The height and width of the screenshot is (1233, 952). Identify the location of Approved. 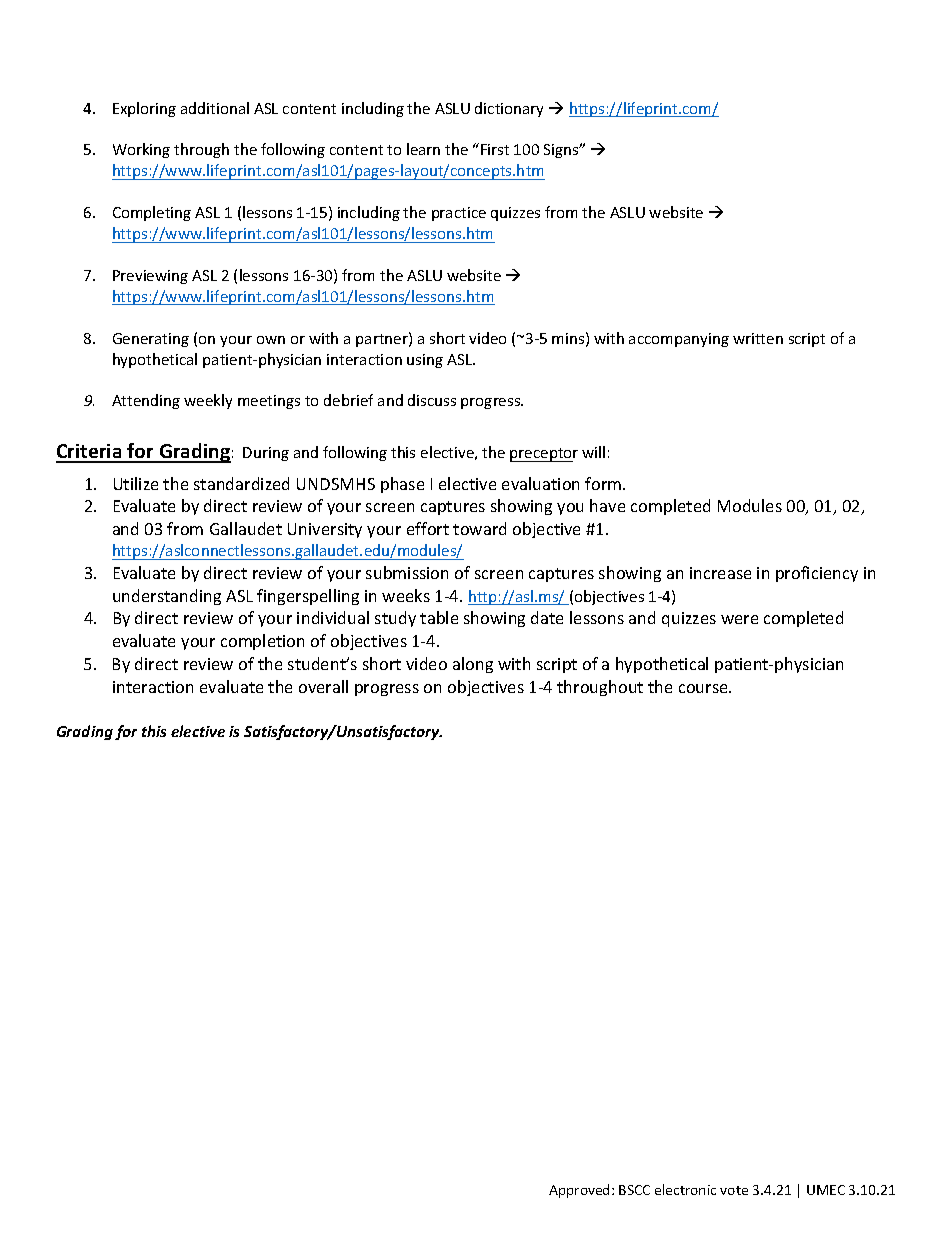
(579, 1191).
